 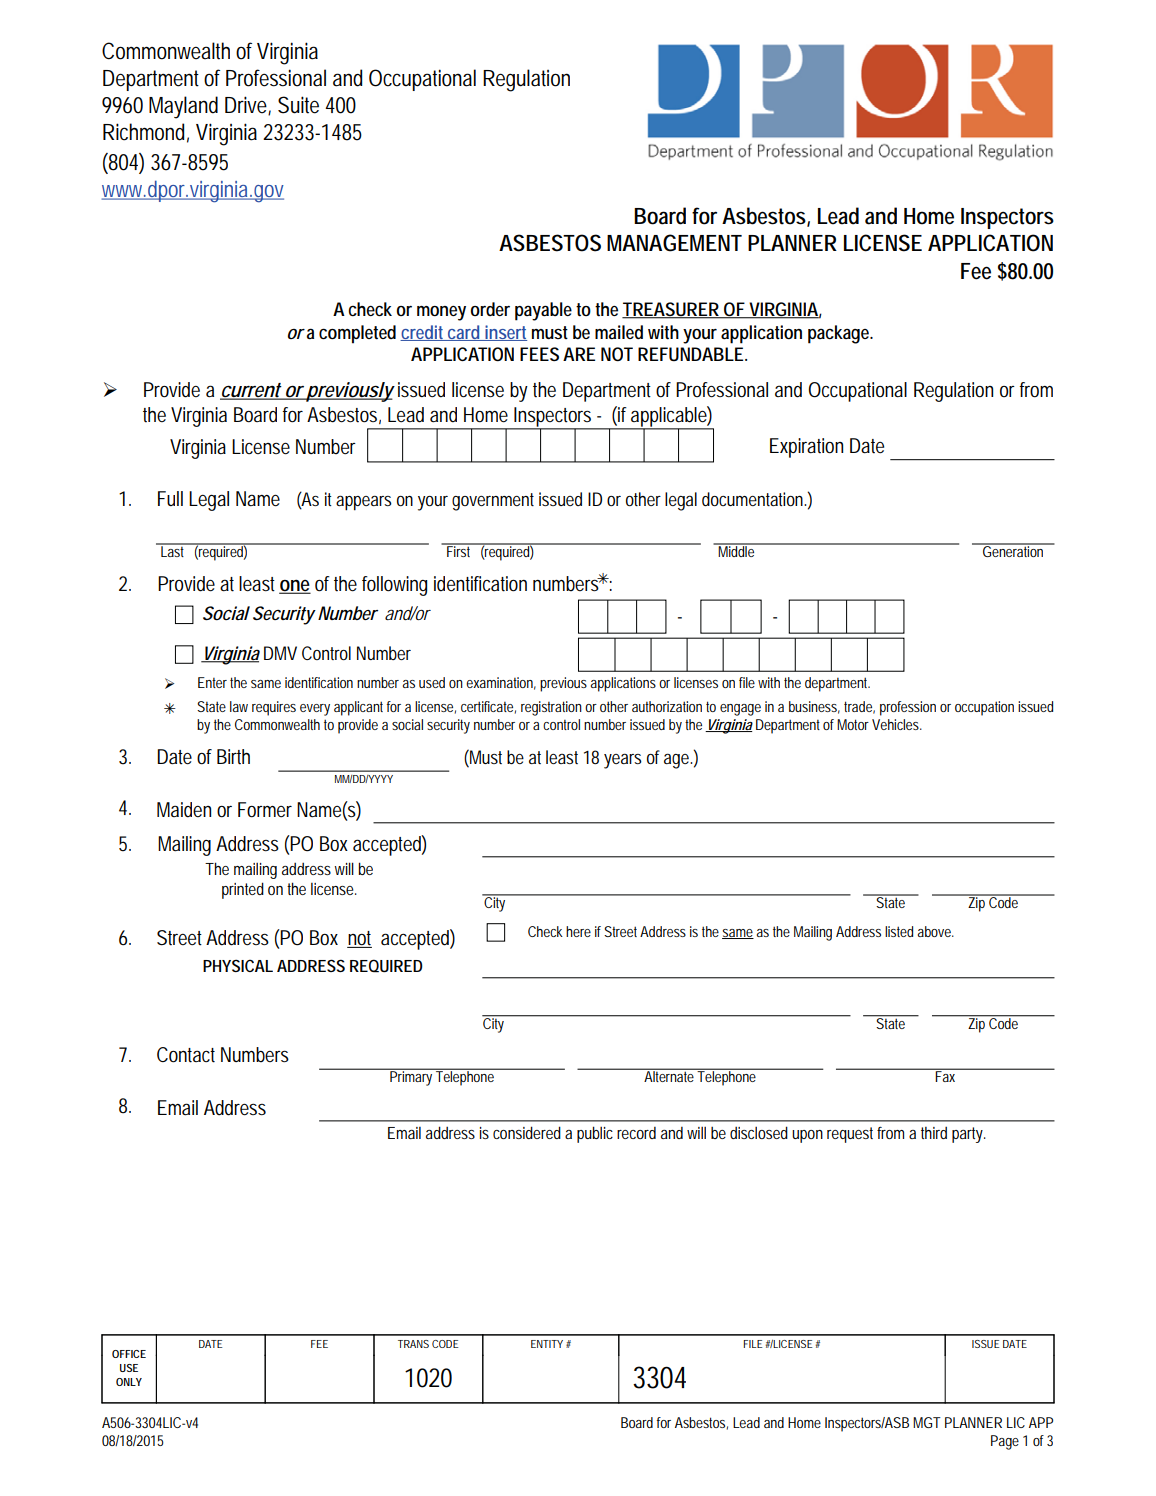 What do you see at coordinates (927, 1422) in the screenshot?
I see `MGT` at bounding box center [927, 1422].
